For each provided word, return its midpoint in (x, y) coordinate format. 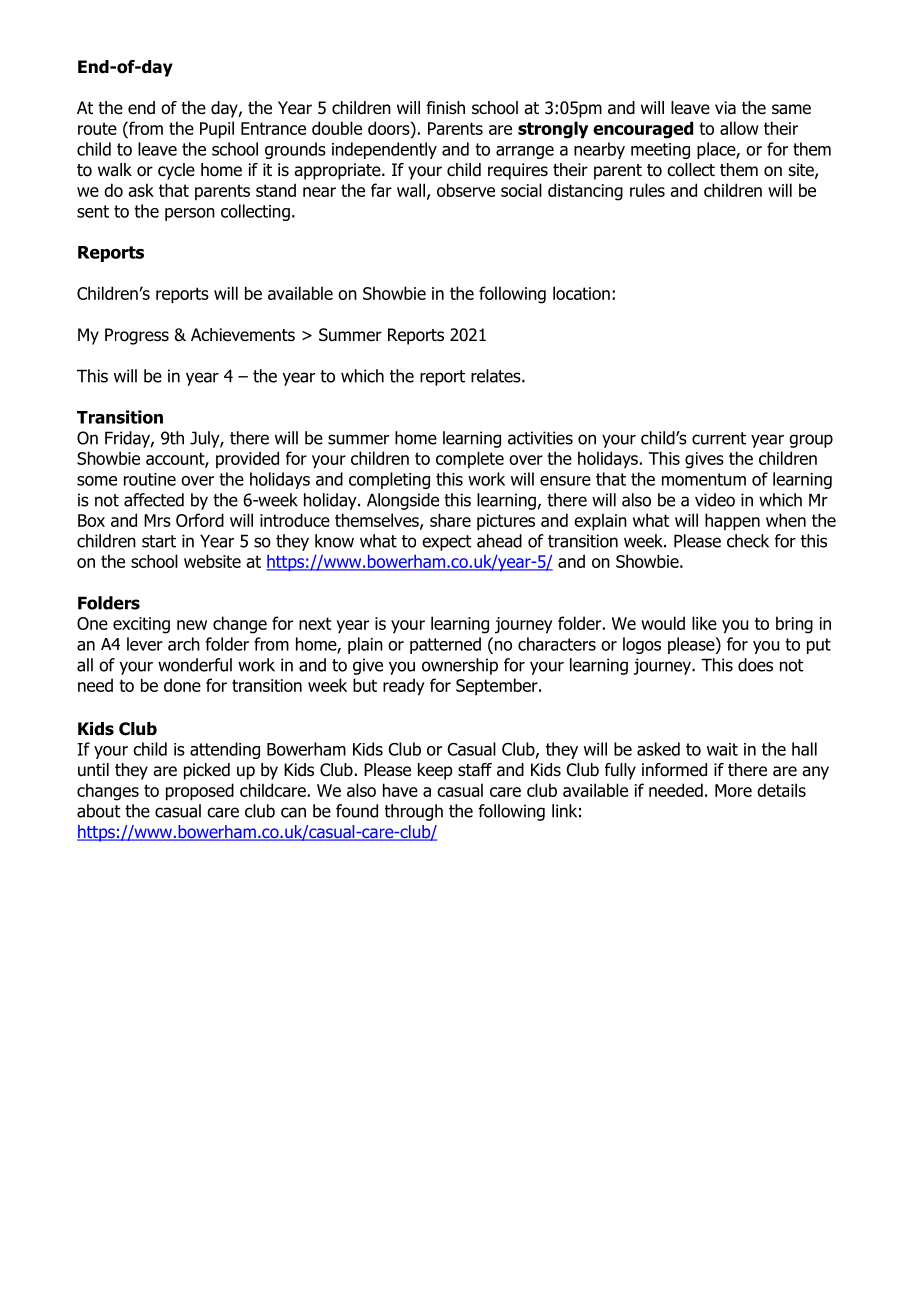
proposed (200, 792)
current (719, 438)
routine (150, 479)
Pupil (217, 130)
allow (739, 128)
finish (445, 107)
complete (470, 459)
